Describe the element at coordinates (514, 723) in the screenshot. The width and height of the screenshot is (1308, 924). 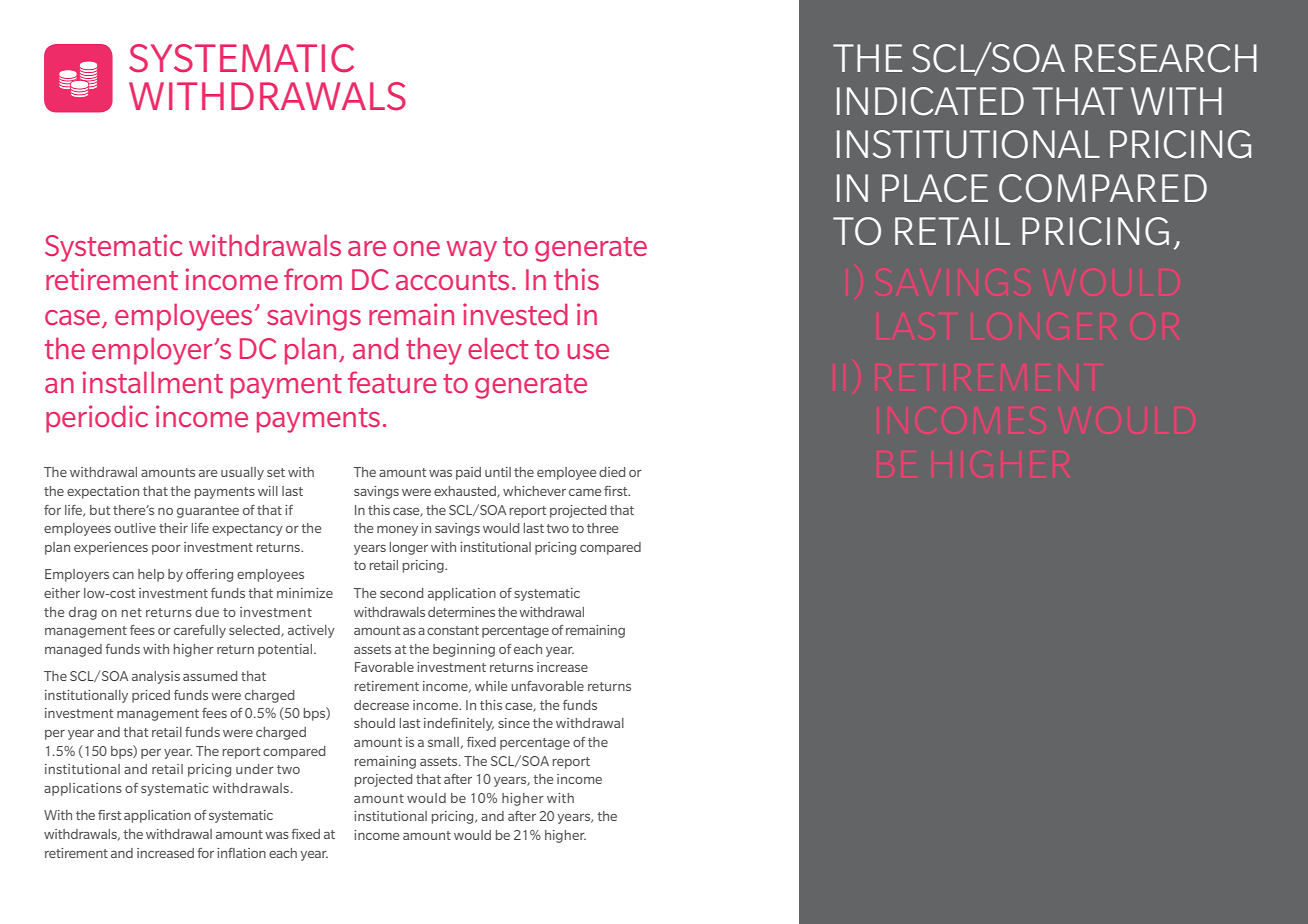
I see `since` at that location.
